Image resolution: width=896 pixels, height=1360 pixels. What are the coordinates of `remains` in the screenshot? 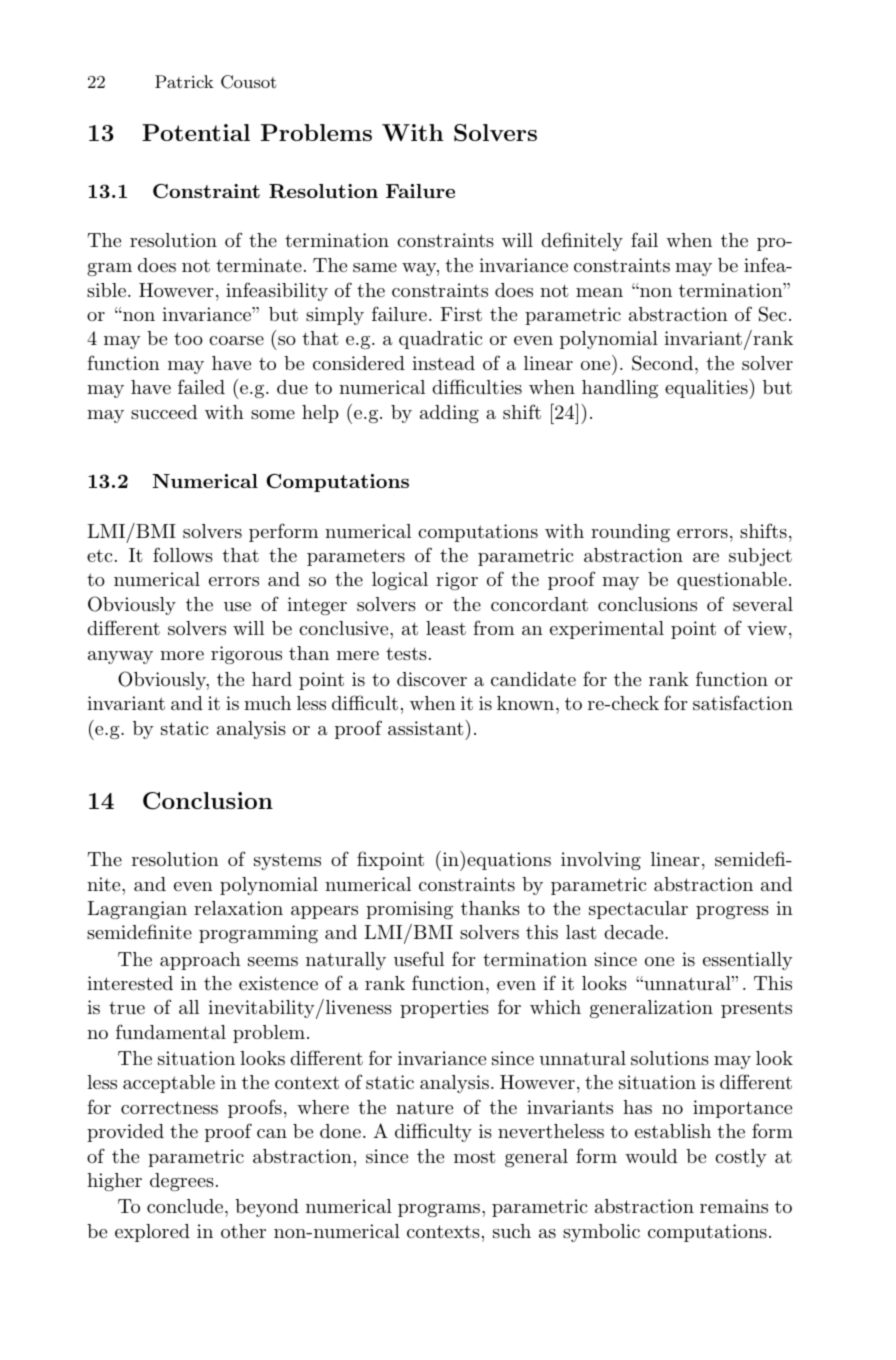 It's located at (734, 1206).
